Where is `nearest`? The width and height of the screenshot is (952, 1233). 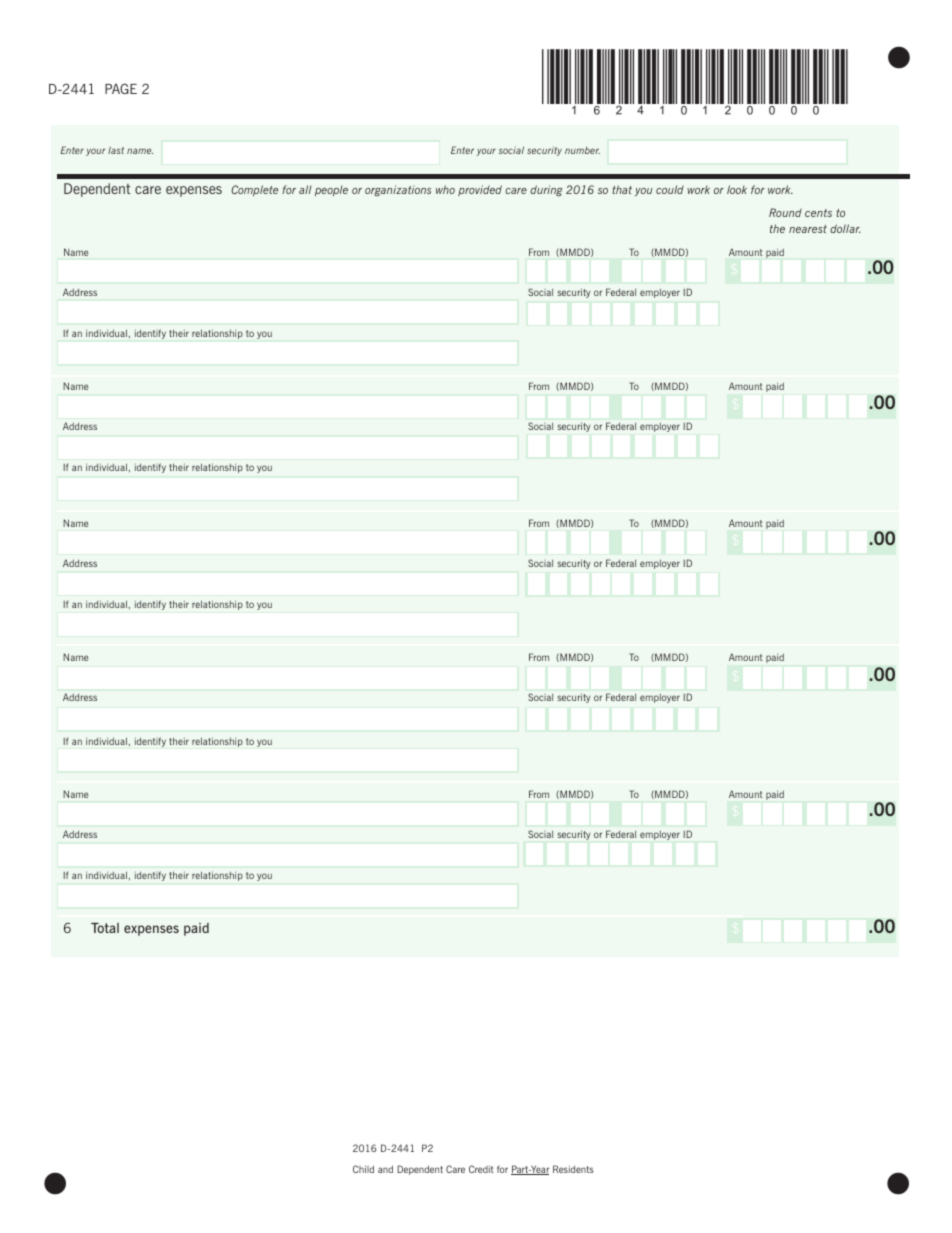 nearest is located at coordinates (808, 229).
